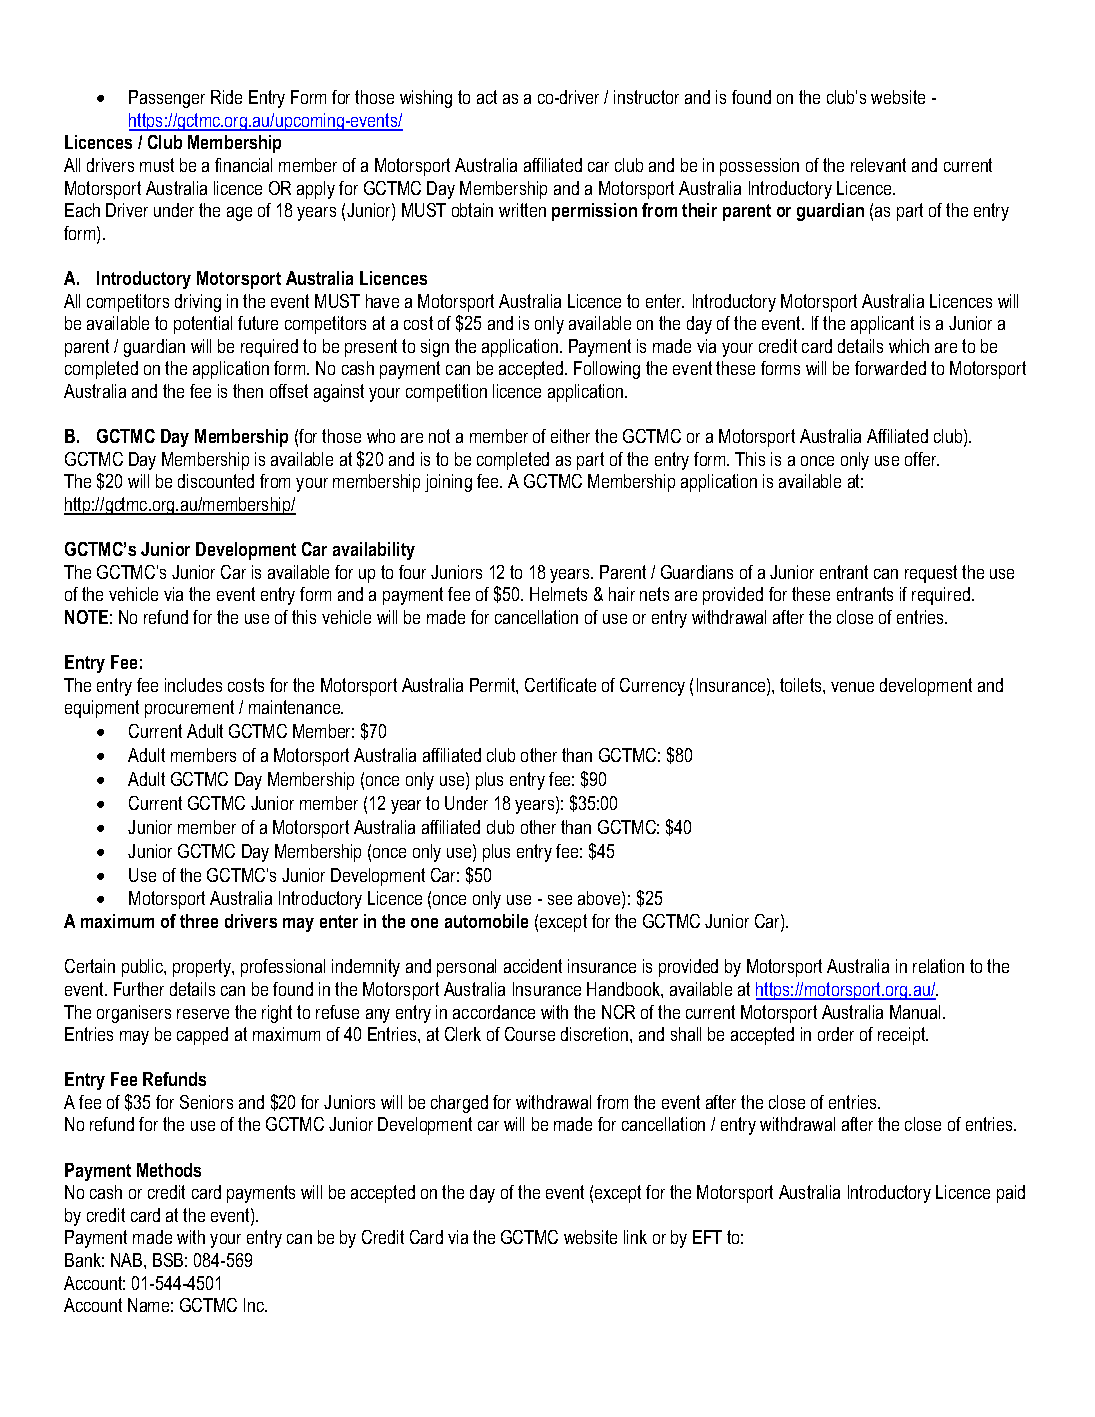 The height and width of the image is (1417, 1095). Describe the element at coordinates (878, 165) in the image. I see `relevant` at that location.
